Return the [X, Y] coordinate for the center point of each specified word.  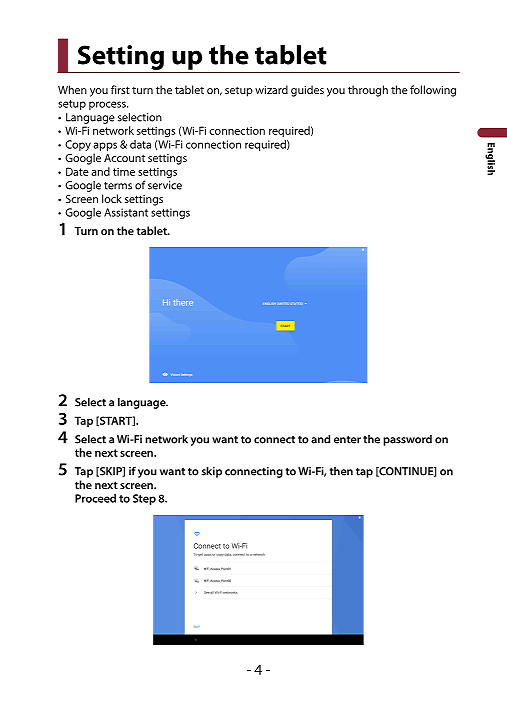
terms [118, 186]
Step [144, 499]
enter [347, 440]
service [165, 185]
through [368, 91]
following [433, 91]
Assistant [126, 212]
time [124, 172]
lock [112, 198]
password [407, 440]
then [341, 471]
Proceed [95, 498]
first [120, 89]
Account [124, 158]
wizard [271, 89]
